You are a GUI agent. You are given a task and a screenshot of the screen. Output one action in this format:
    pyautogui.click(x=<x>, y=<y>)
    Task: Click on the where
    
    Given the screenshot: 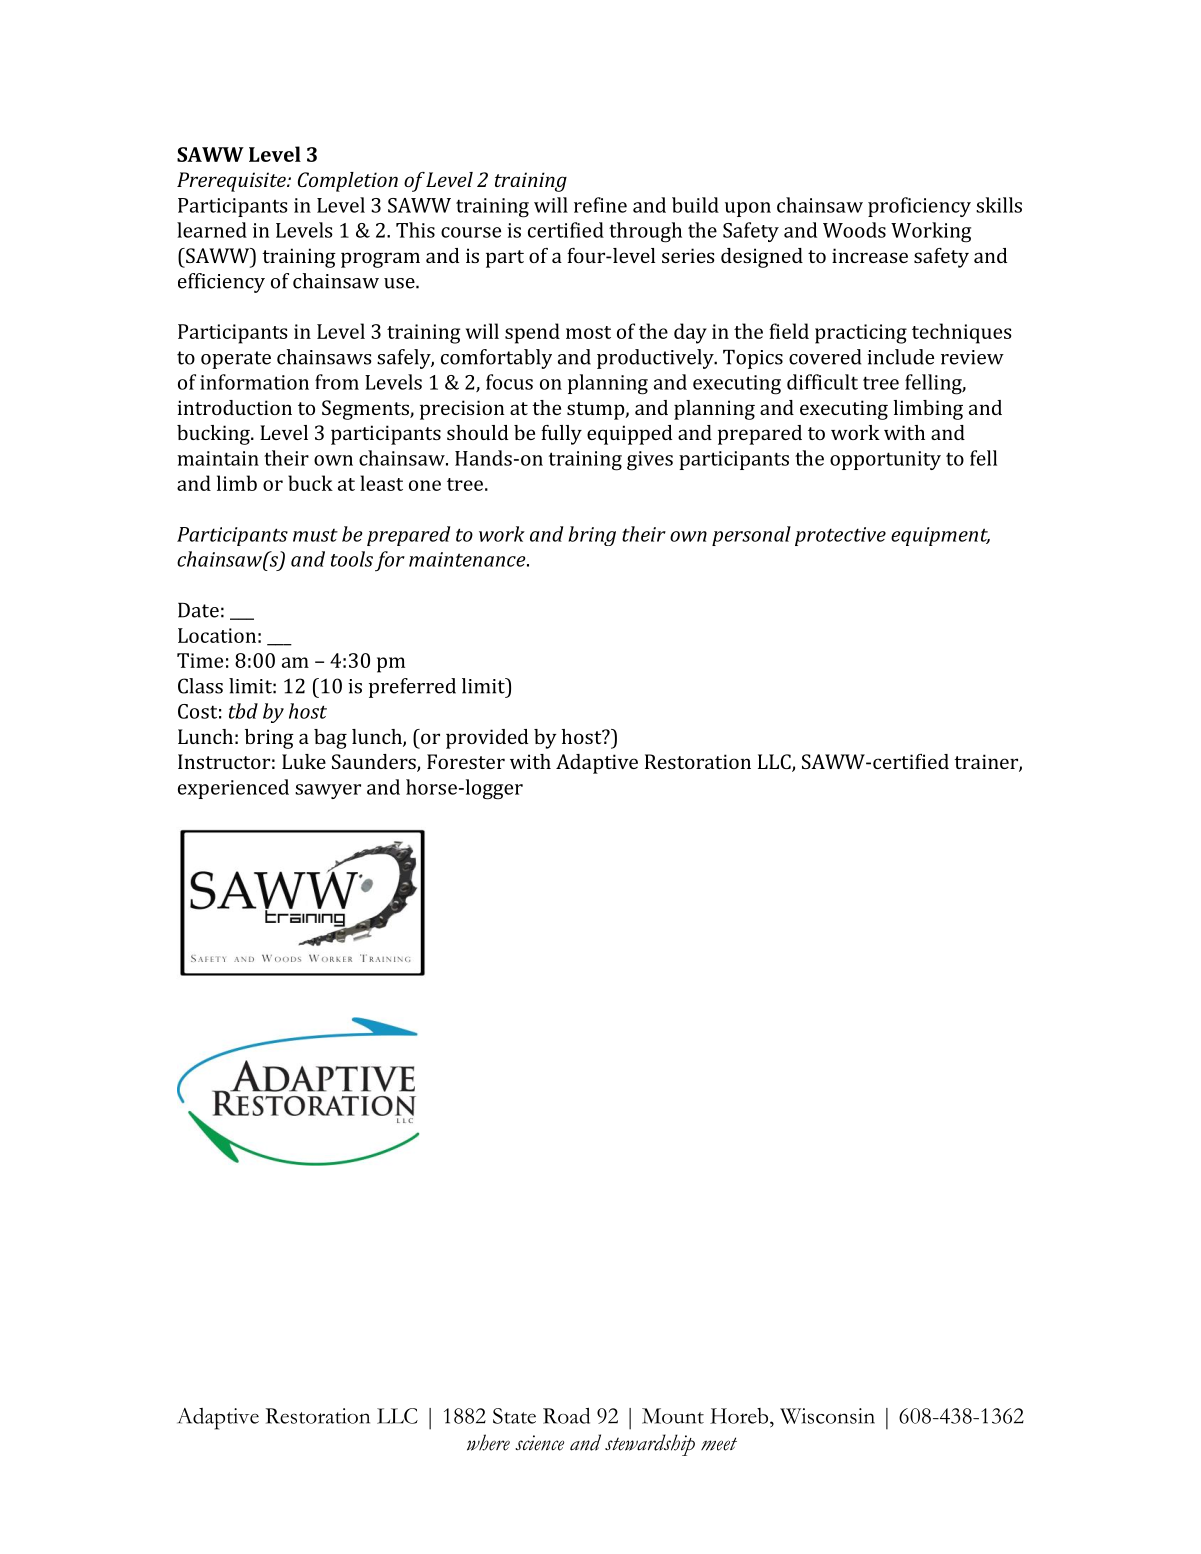 What is the action you would take?
    pyautogui.click(x=488, y=1442)
